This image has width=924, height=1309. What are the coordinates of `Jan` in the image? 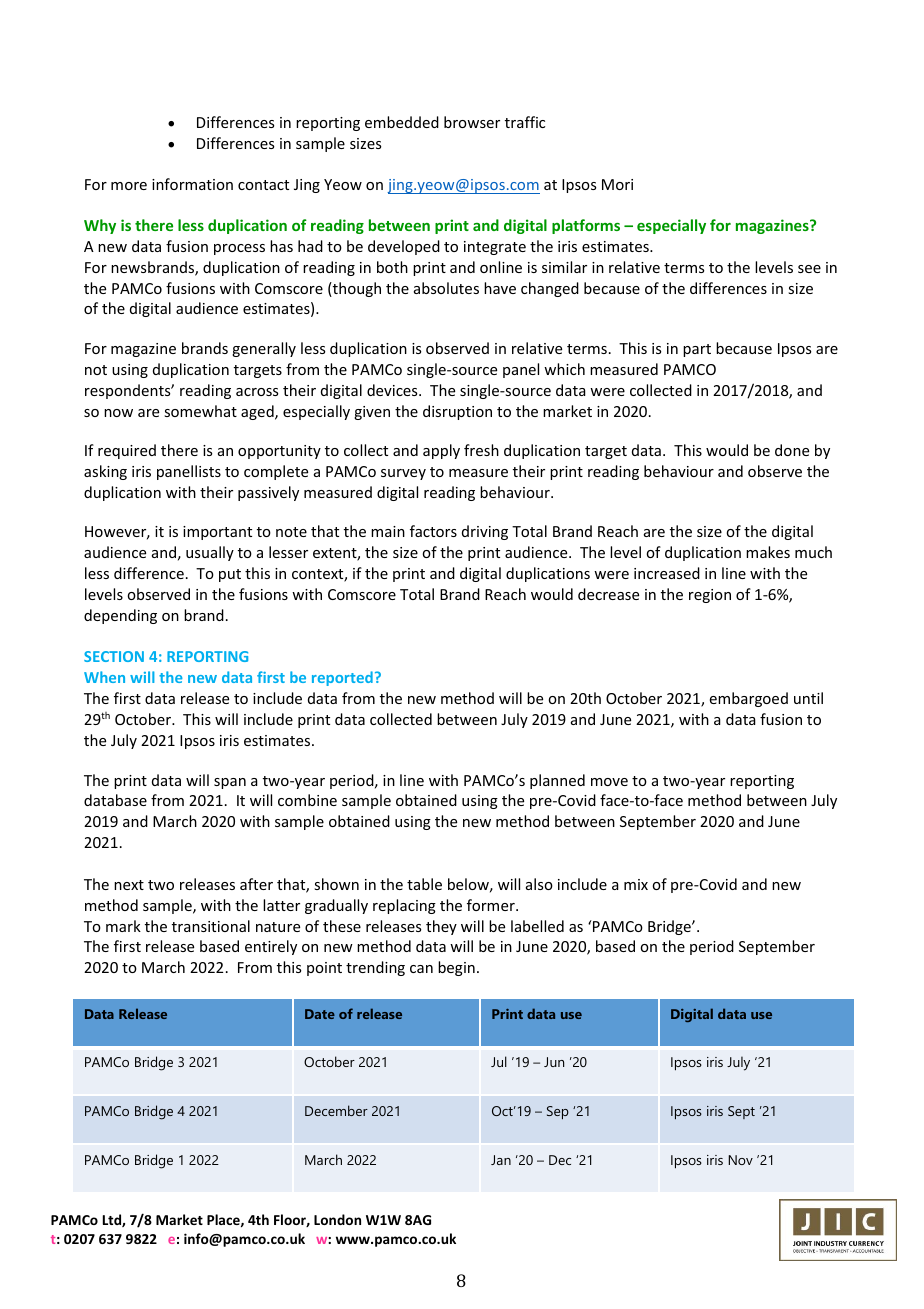 It's located at (501, 1160).
